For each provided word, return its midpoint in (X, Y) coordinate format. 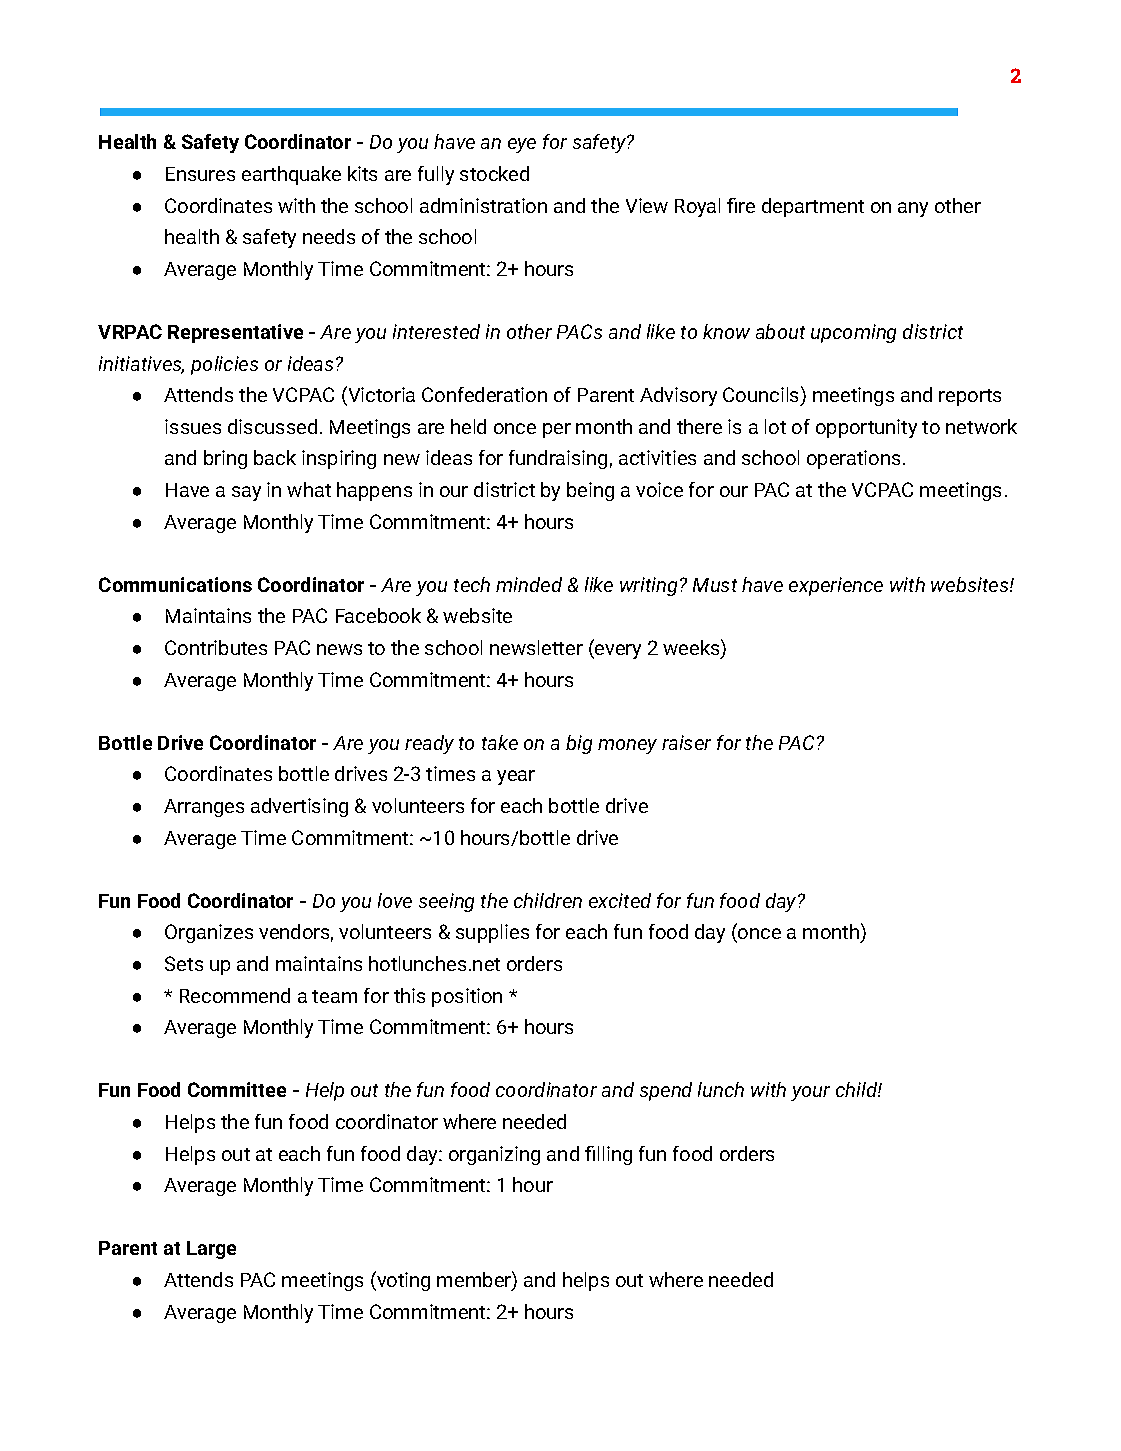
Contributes (216, 647)
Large (211, 1250)
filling (608, 1155)
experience (836, 586)
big (579, 744)
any (913, 209)
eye (522, 145)
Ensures (200, 174)
